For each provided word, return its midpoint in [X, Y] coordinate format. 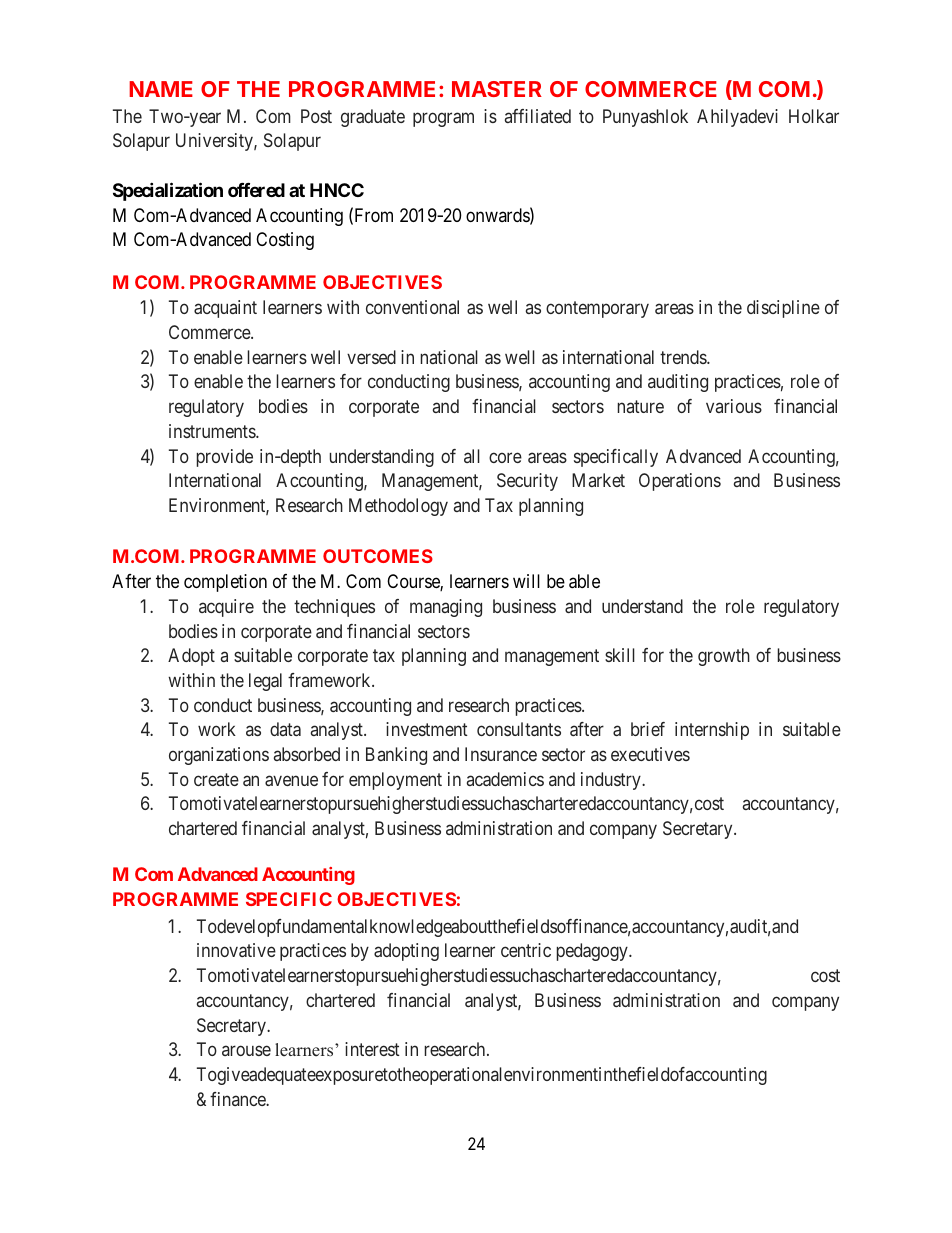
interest [372, 1049]
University [215, 142]
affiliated [538, 116]
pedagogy [593, 952]
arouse [246, 1051]
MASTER [497, 89]
